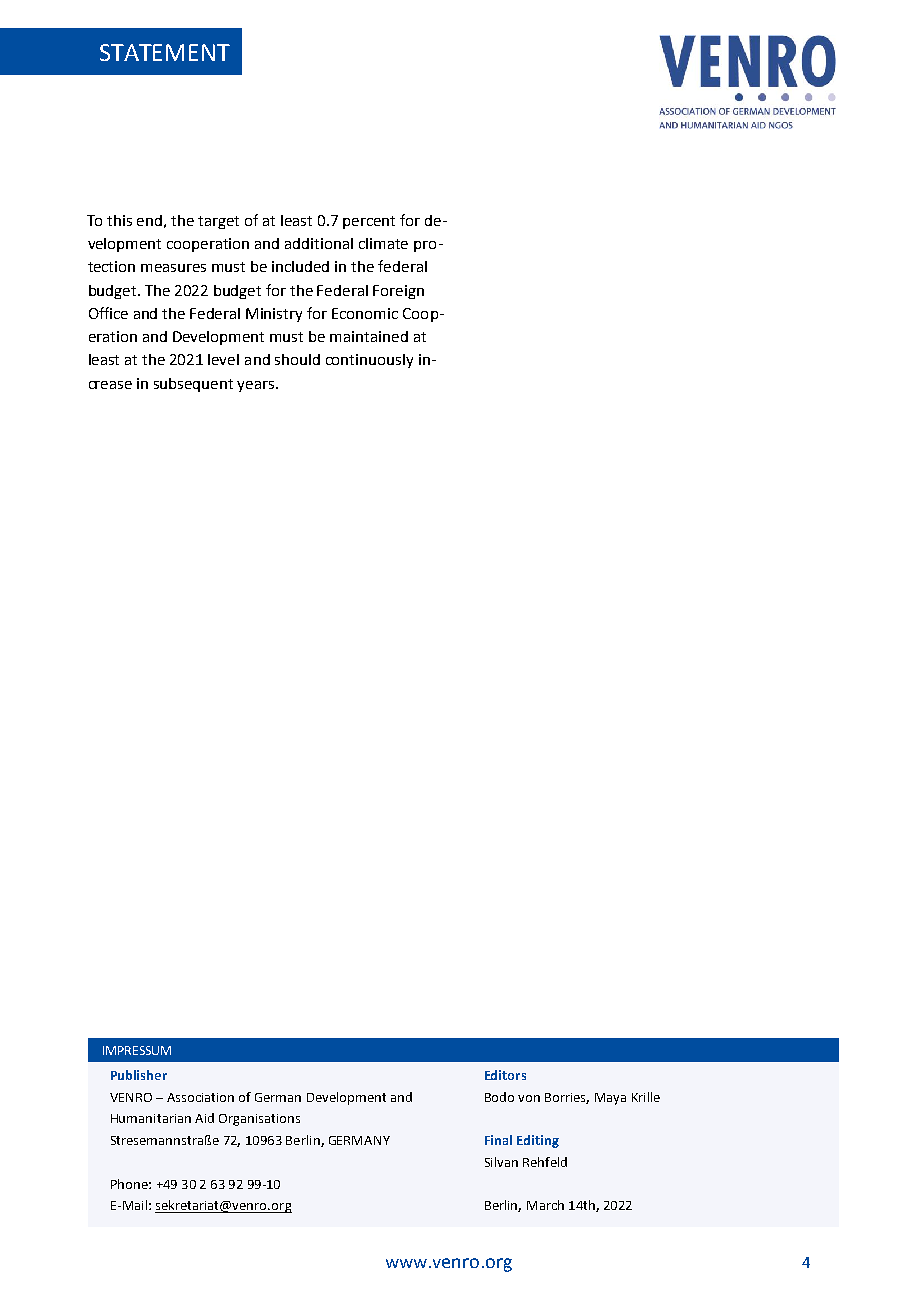 This document has height=1308, width=924. I want to click on subsequent, so click(193, 385).
